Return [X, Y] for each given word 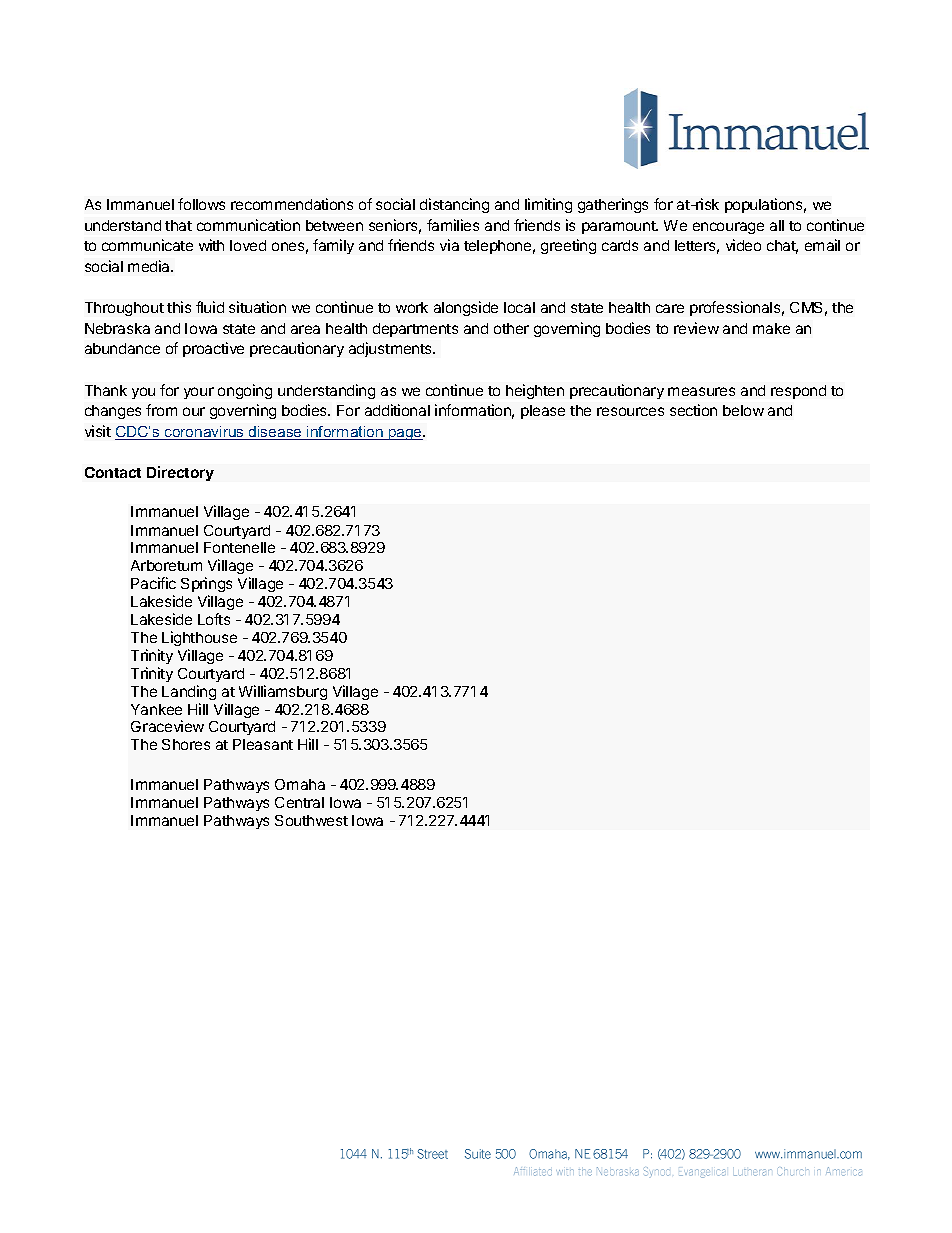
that [178, 225]
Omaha [300, 784]
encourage [728, 228]
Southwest [311, 820]
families [453, 225]
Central [299, 802]
